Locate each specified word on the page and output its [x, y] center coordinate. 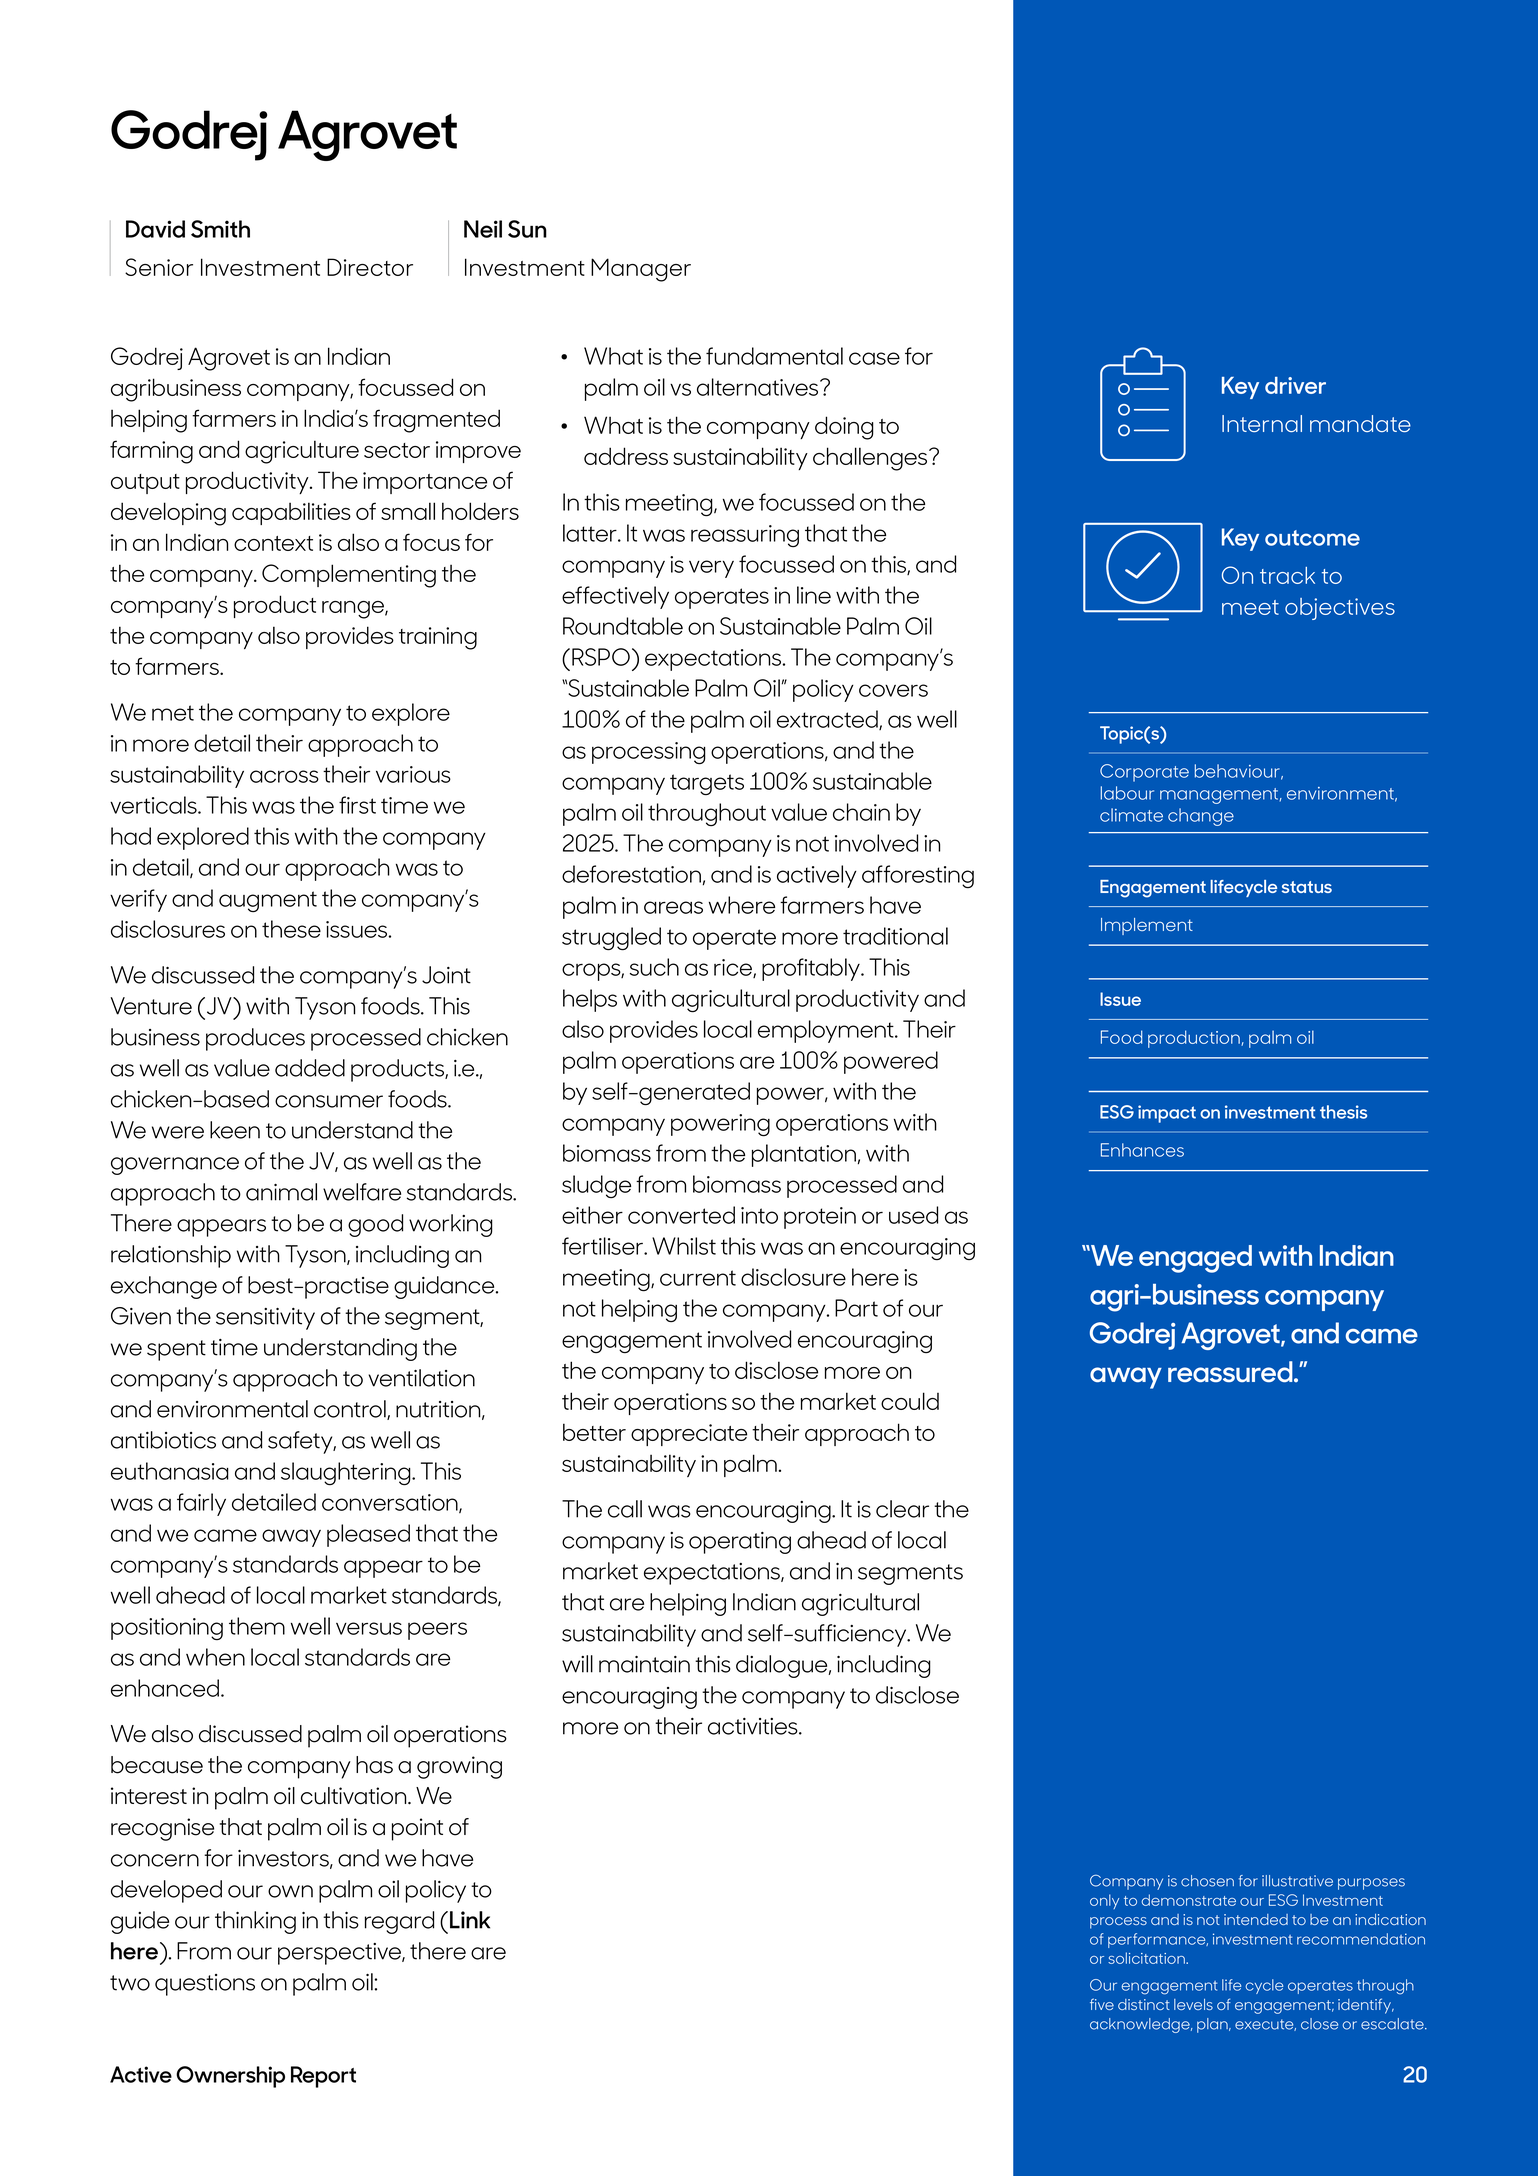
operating [740, 1543]
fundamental [774, 356]
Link [470, 1920]
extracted [828, 720]
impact [1167, 1114]
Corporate [1144, 773]
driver [1295, 385]
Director [370, 267]
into [759, 1215]
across [284, 776]
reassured [1231, 1371]
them [257, 1626]
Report [323, 2077]
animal [281, 1192]
